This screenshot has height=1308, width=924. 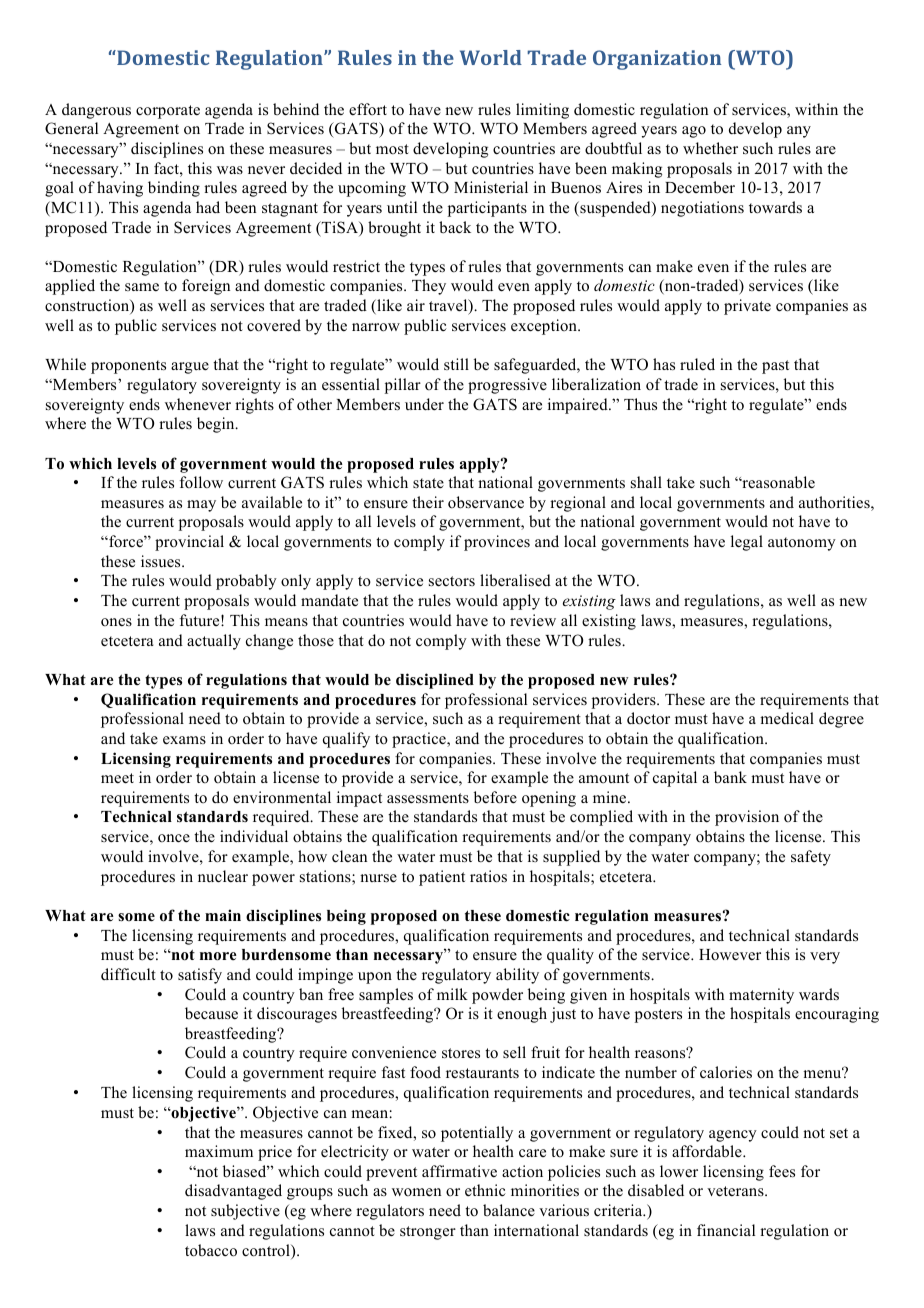 I want to click on difficult, so click(x=128, y=974).
